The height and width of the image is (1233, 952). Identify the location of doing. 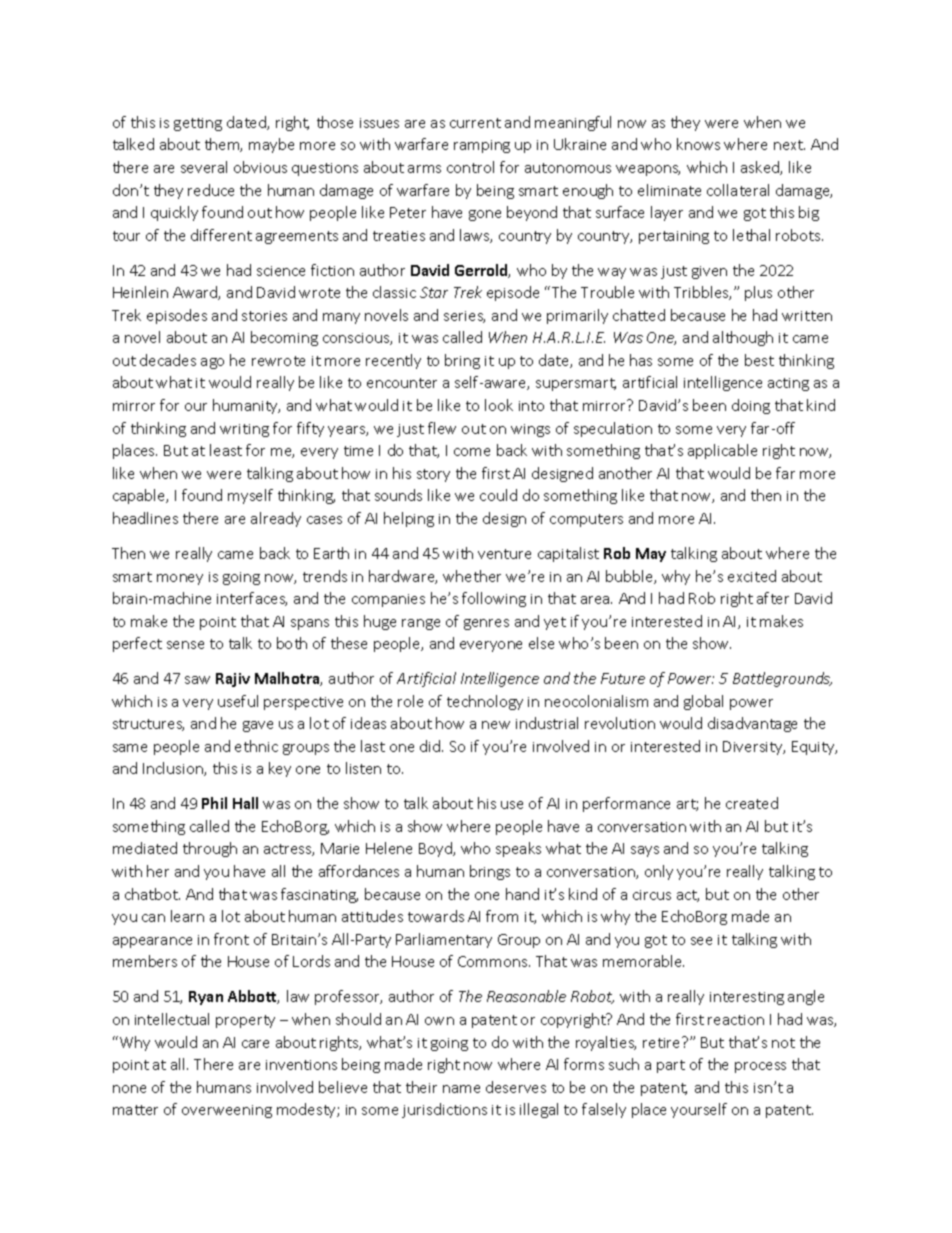
(751, 406).
